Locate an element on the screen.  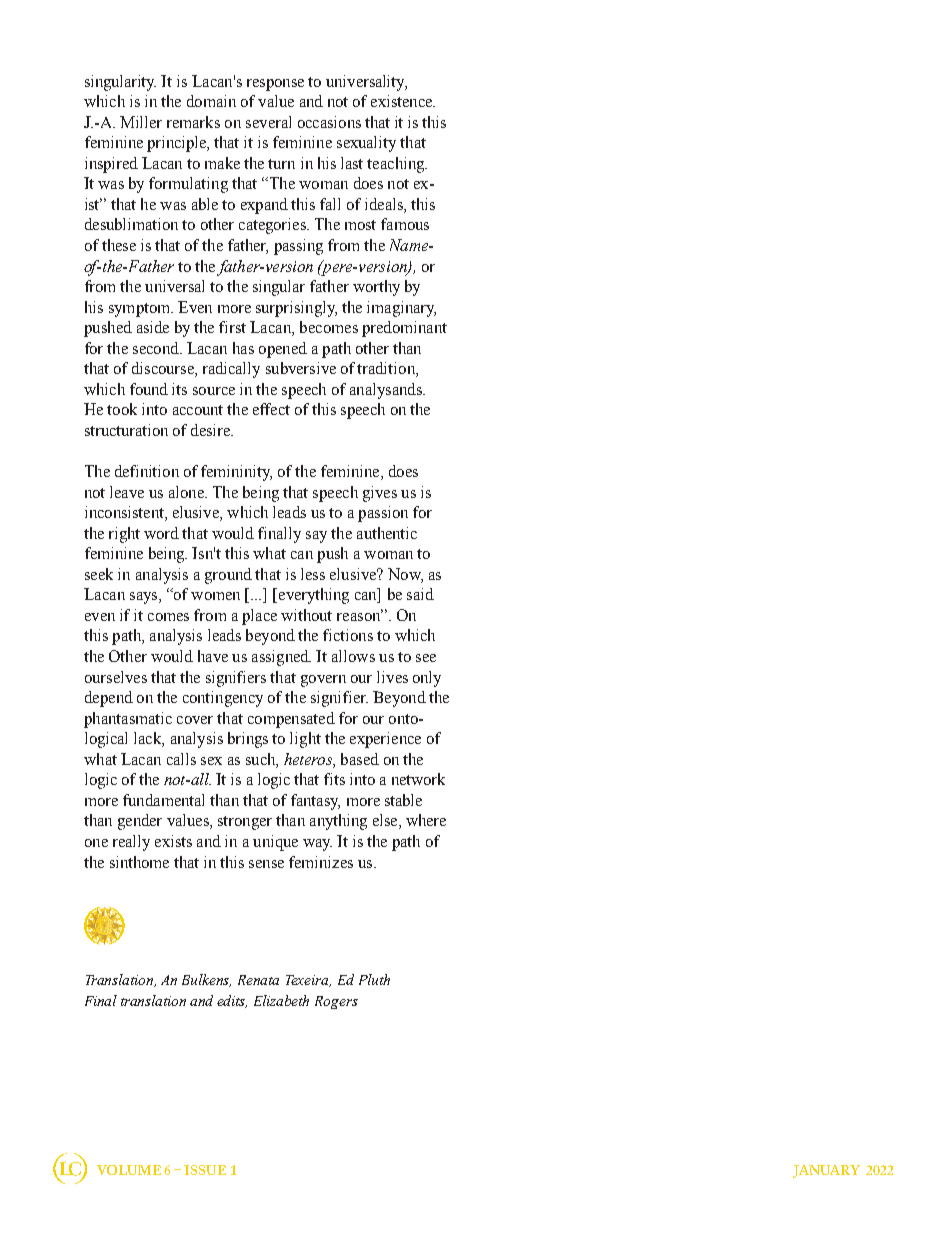
teaching is located at coordinates (397, 165).
